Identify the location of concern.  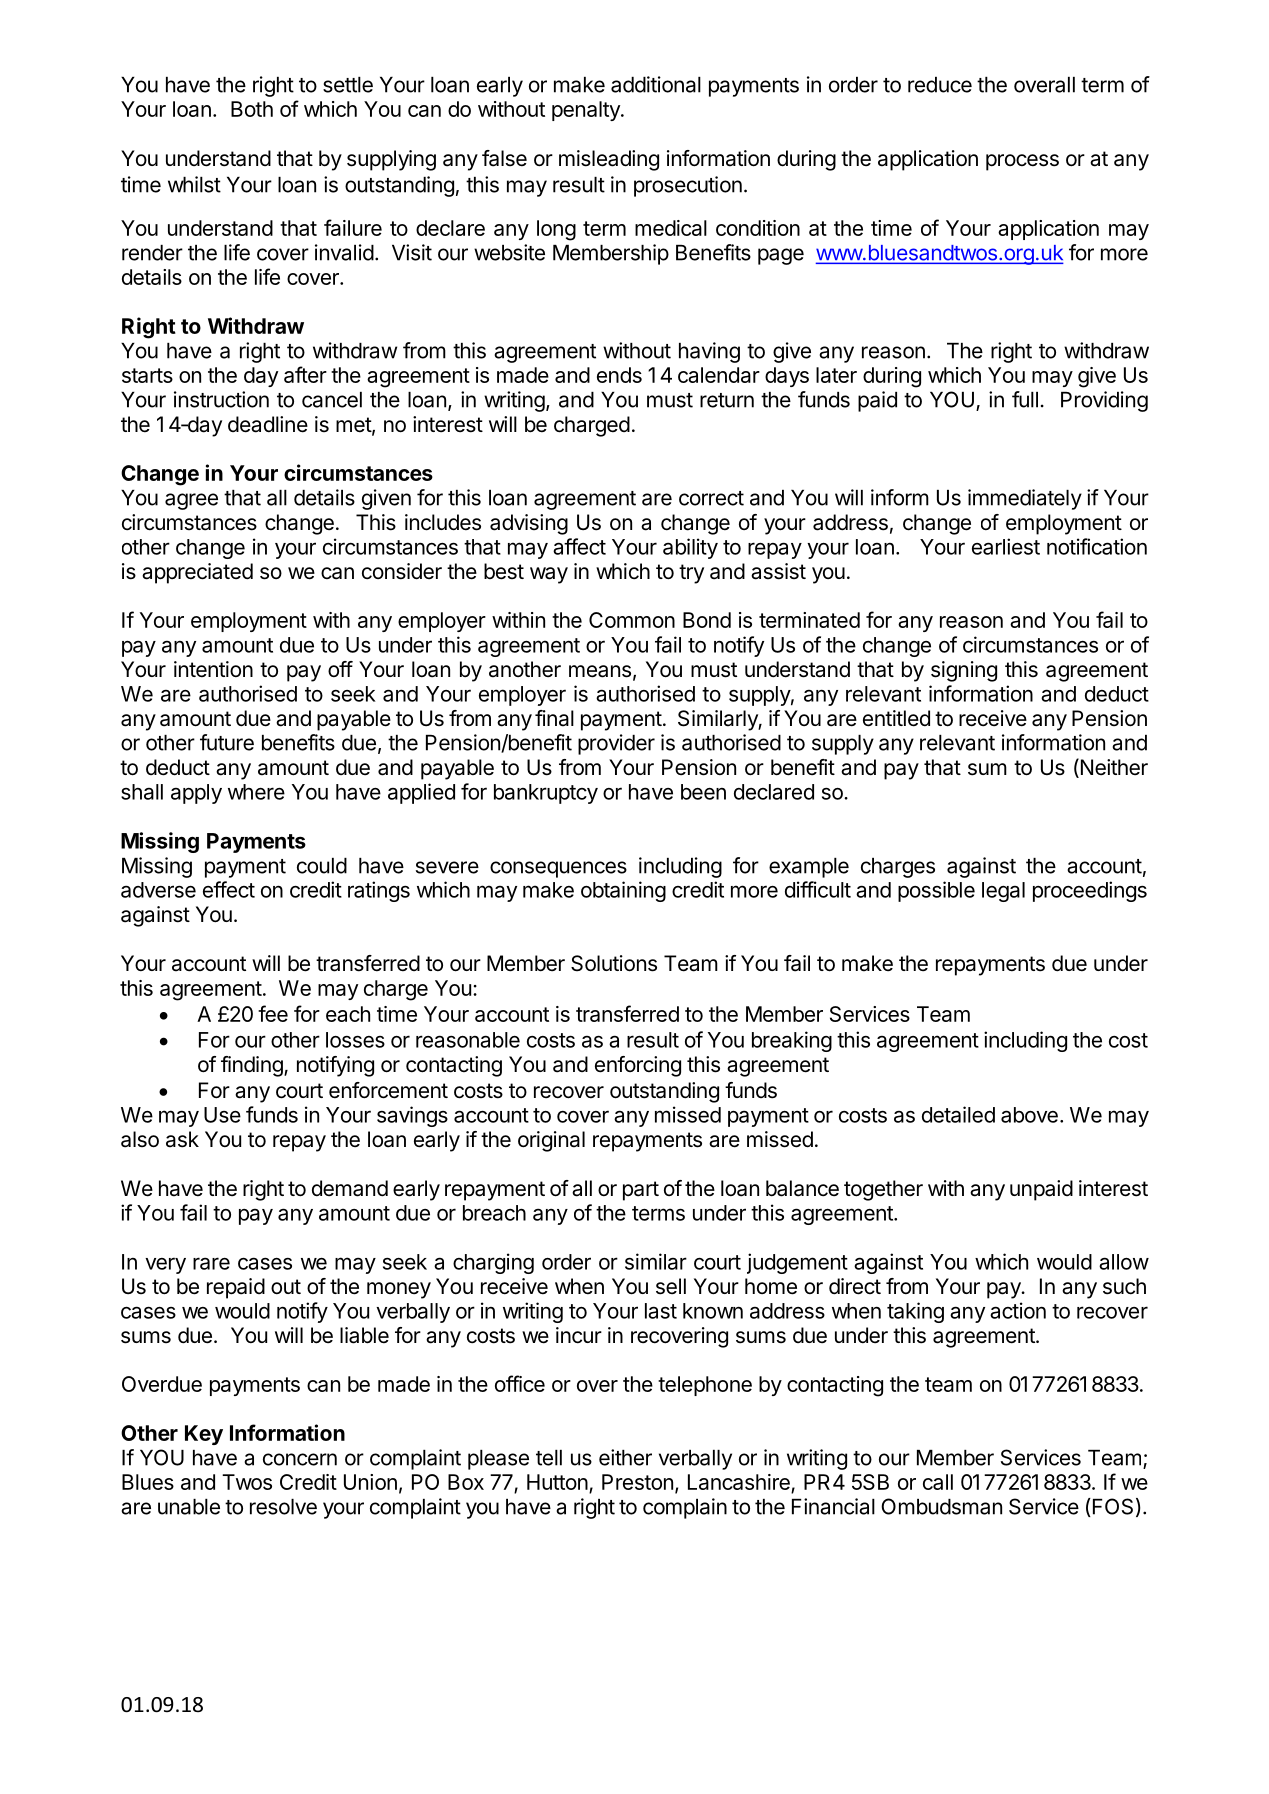
(300, 1459).
